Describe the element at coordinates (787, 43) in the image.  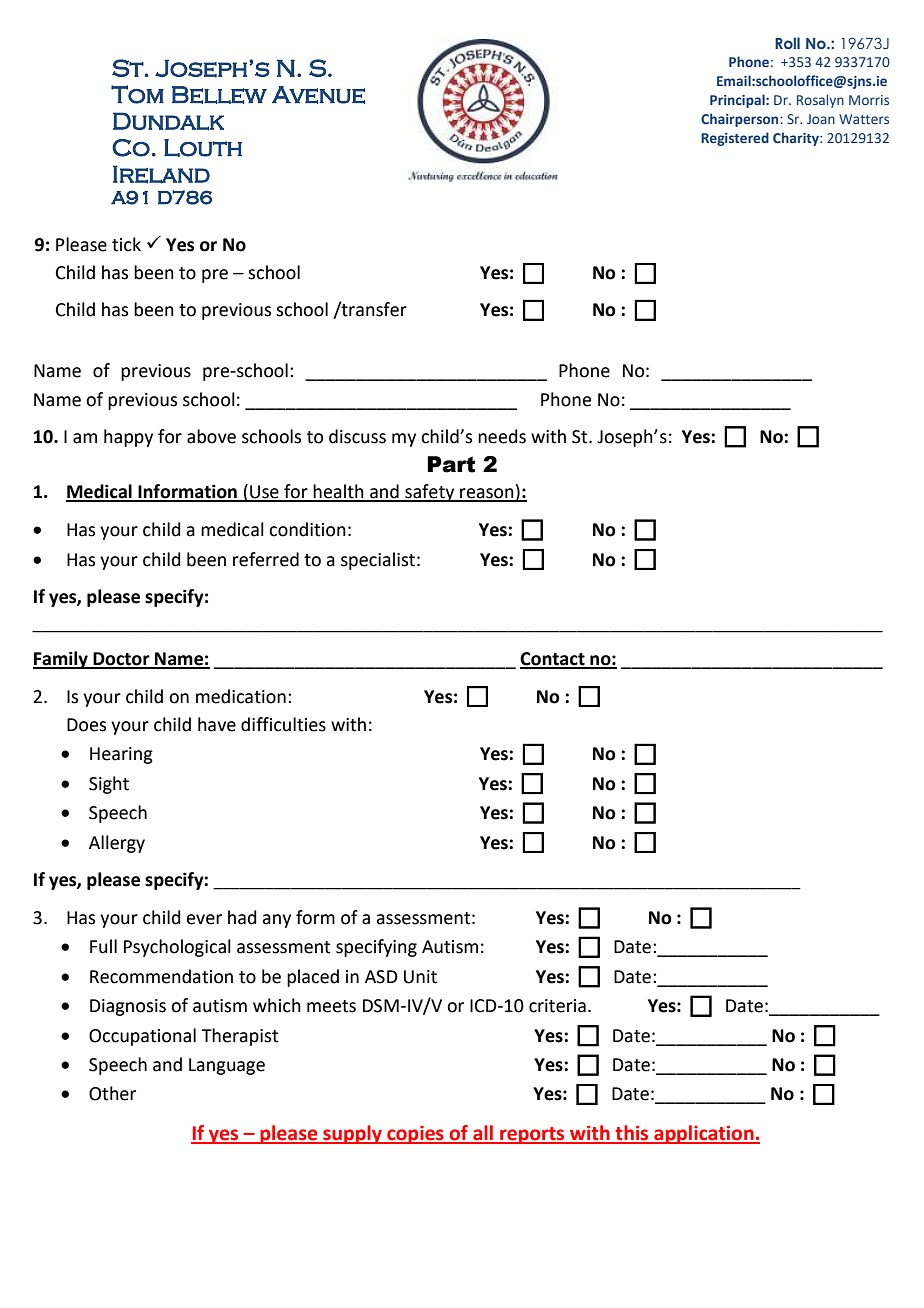
I see `Roll` at that location.
